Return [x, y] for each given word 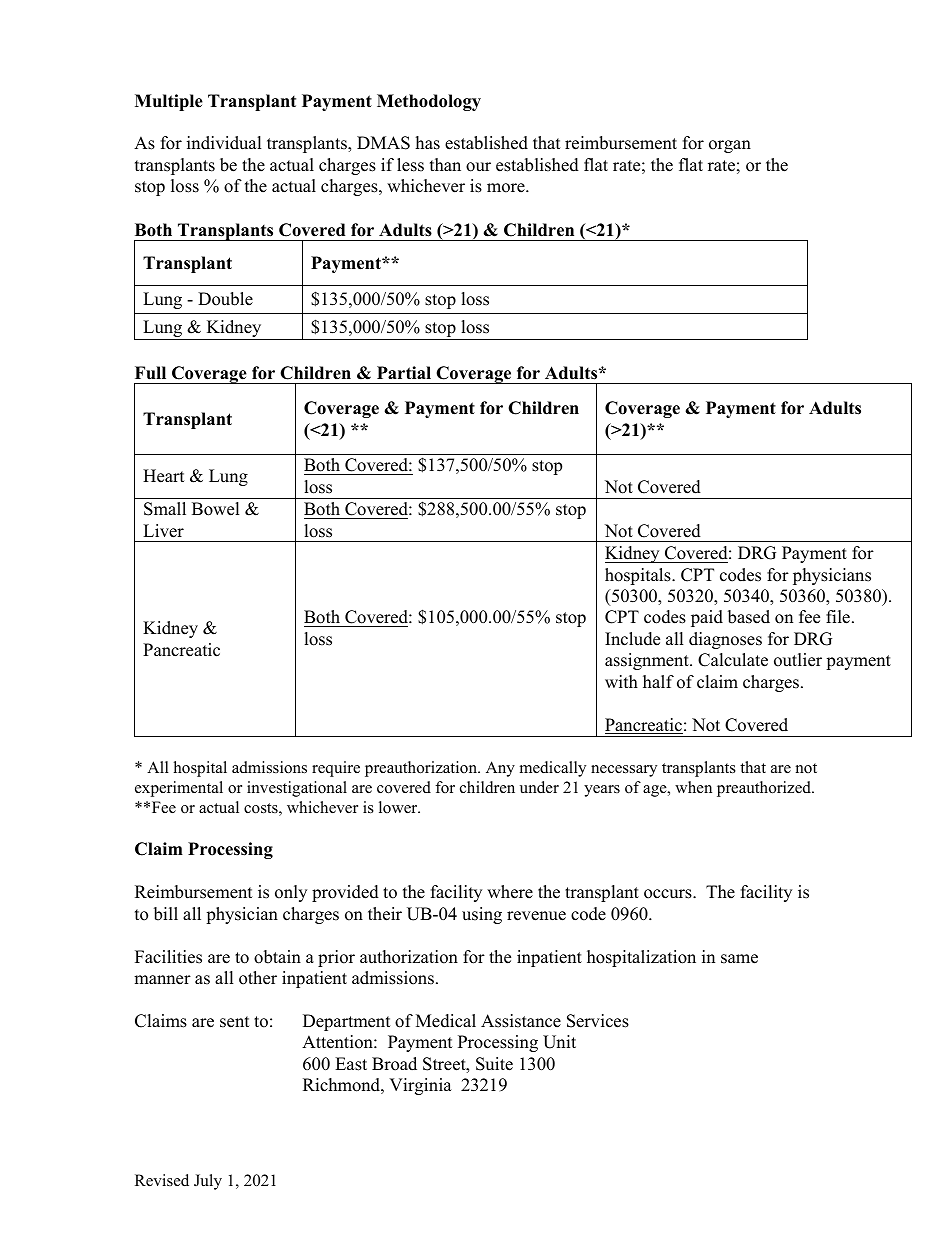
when [693, 787]
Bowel [216, 509]
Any [500, 769]
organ [730, 146]
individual [224, 143]
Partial [404, 372]
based [749, 617]
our [478, 167]
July [208, 1182]
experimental [179, 789]
